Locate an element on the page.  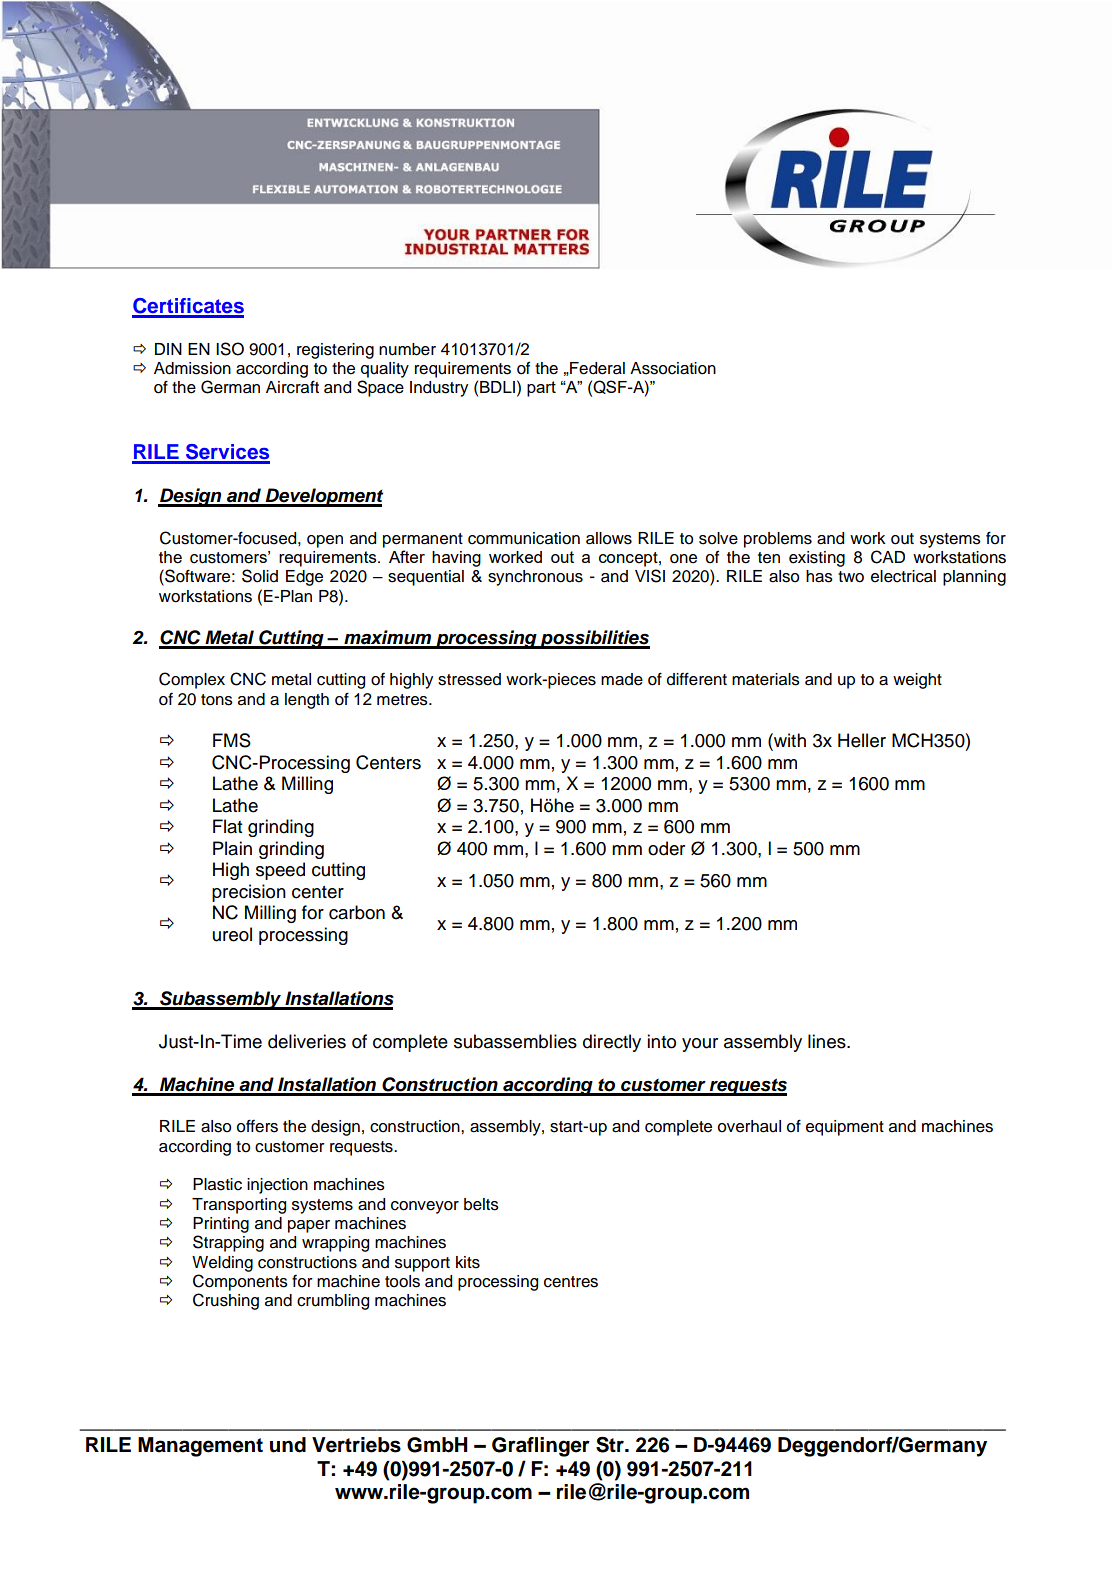
subassemblies is located at coordinates (515, 1041).
